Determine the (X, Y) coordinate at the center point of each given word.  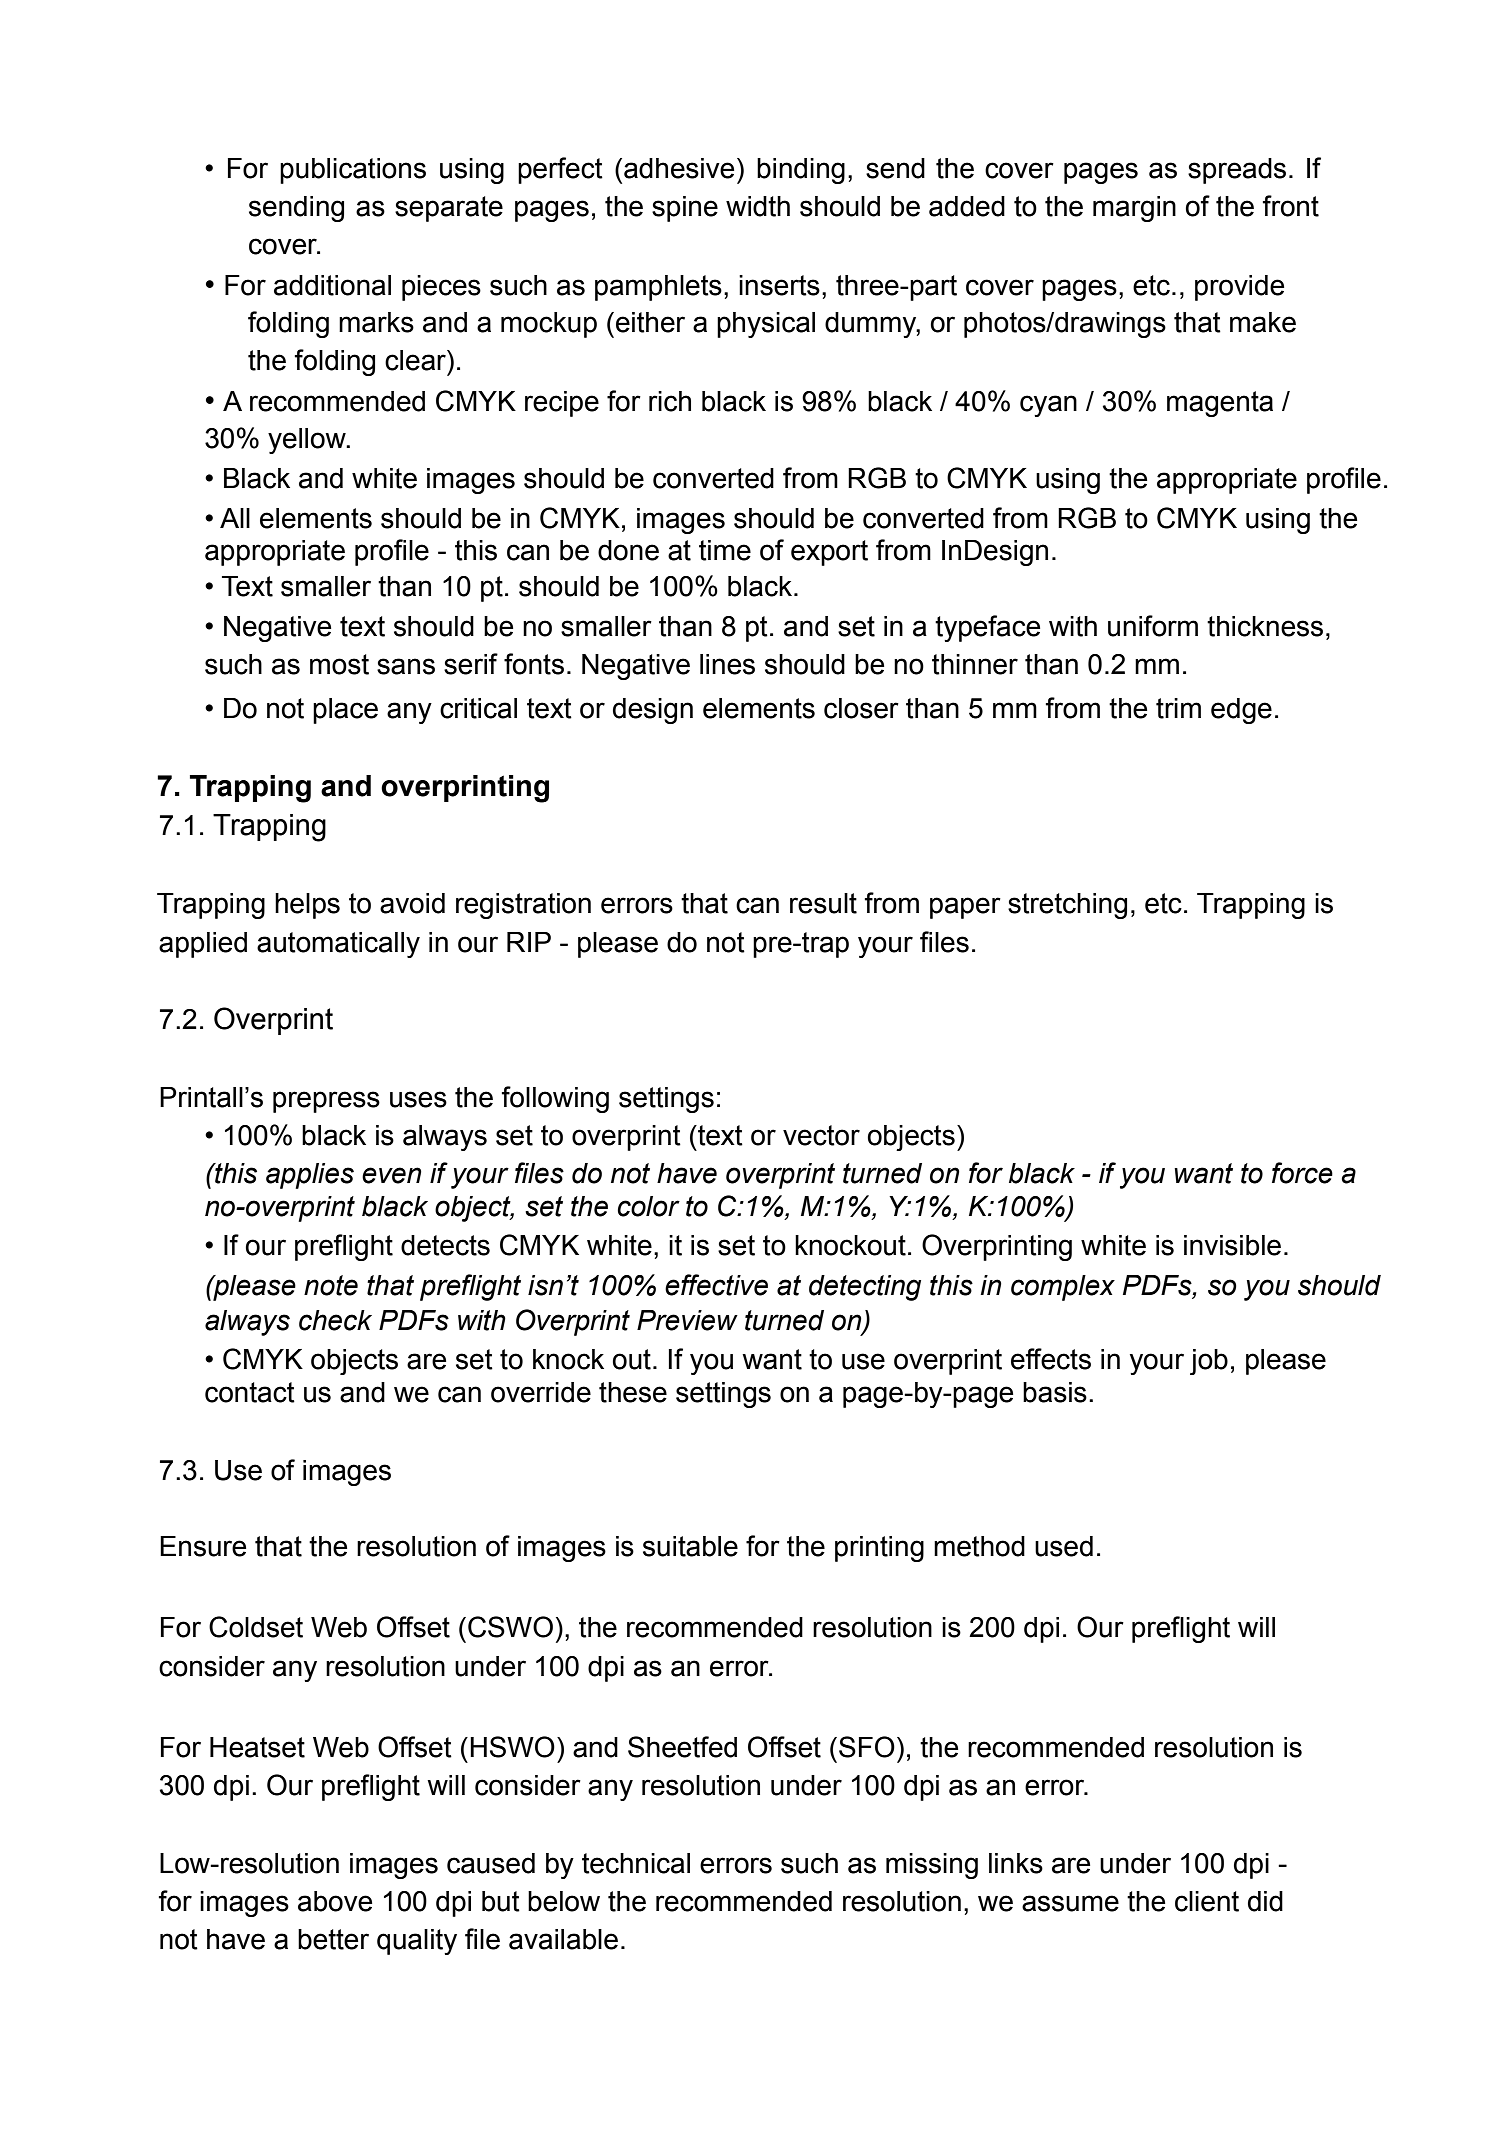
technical (636, 1863)
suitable (690, 1546)
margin (1134, 209)
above (335, 1901)
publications (353, 171)
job (1209, 1362)
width (758, 206)
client (1207, 1901)
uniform (1153, 626)
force (1302, 1173)
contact (250, 1392)
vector (821, 1135)
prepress (326, 1102)
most (339, 664)
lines (727, 664)
